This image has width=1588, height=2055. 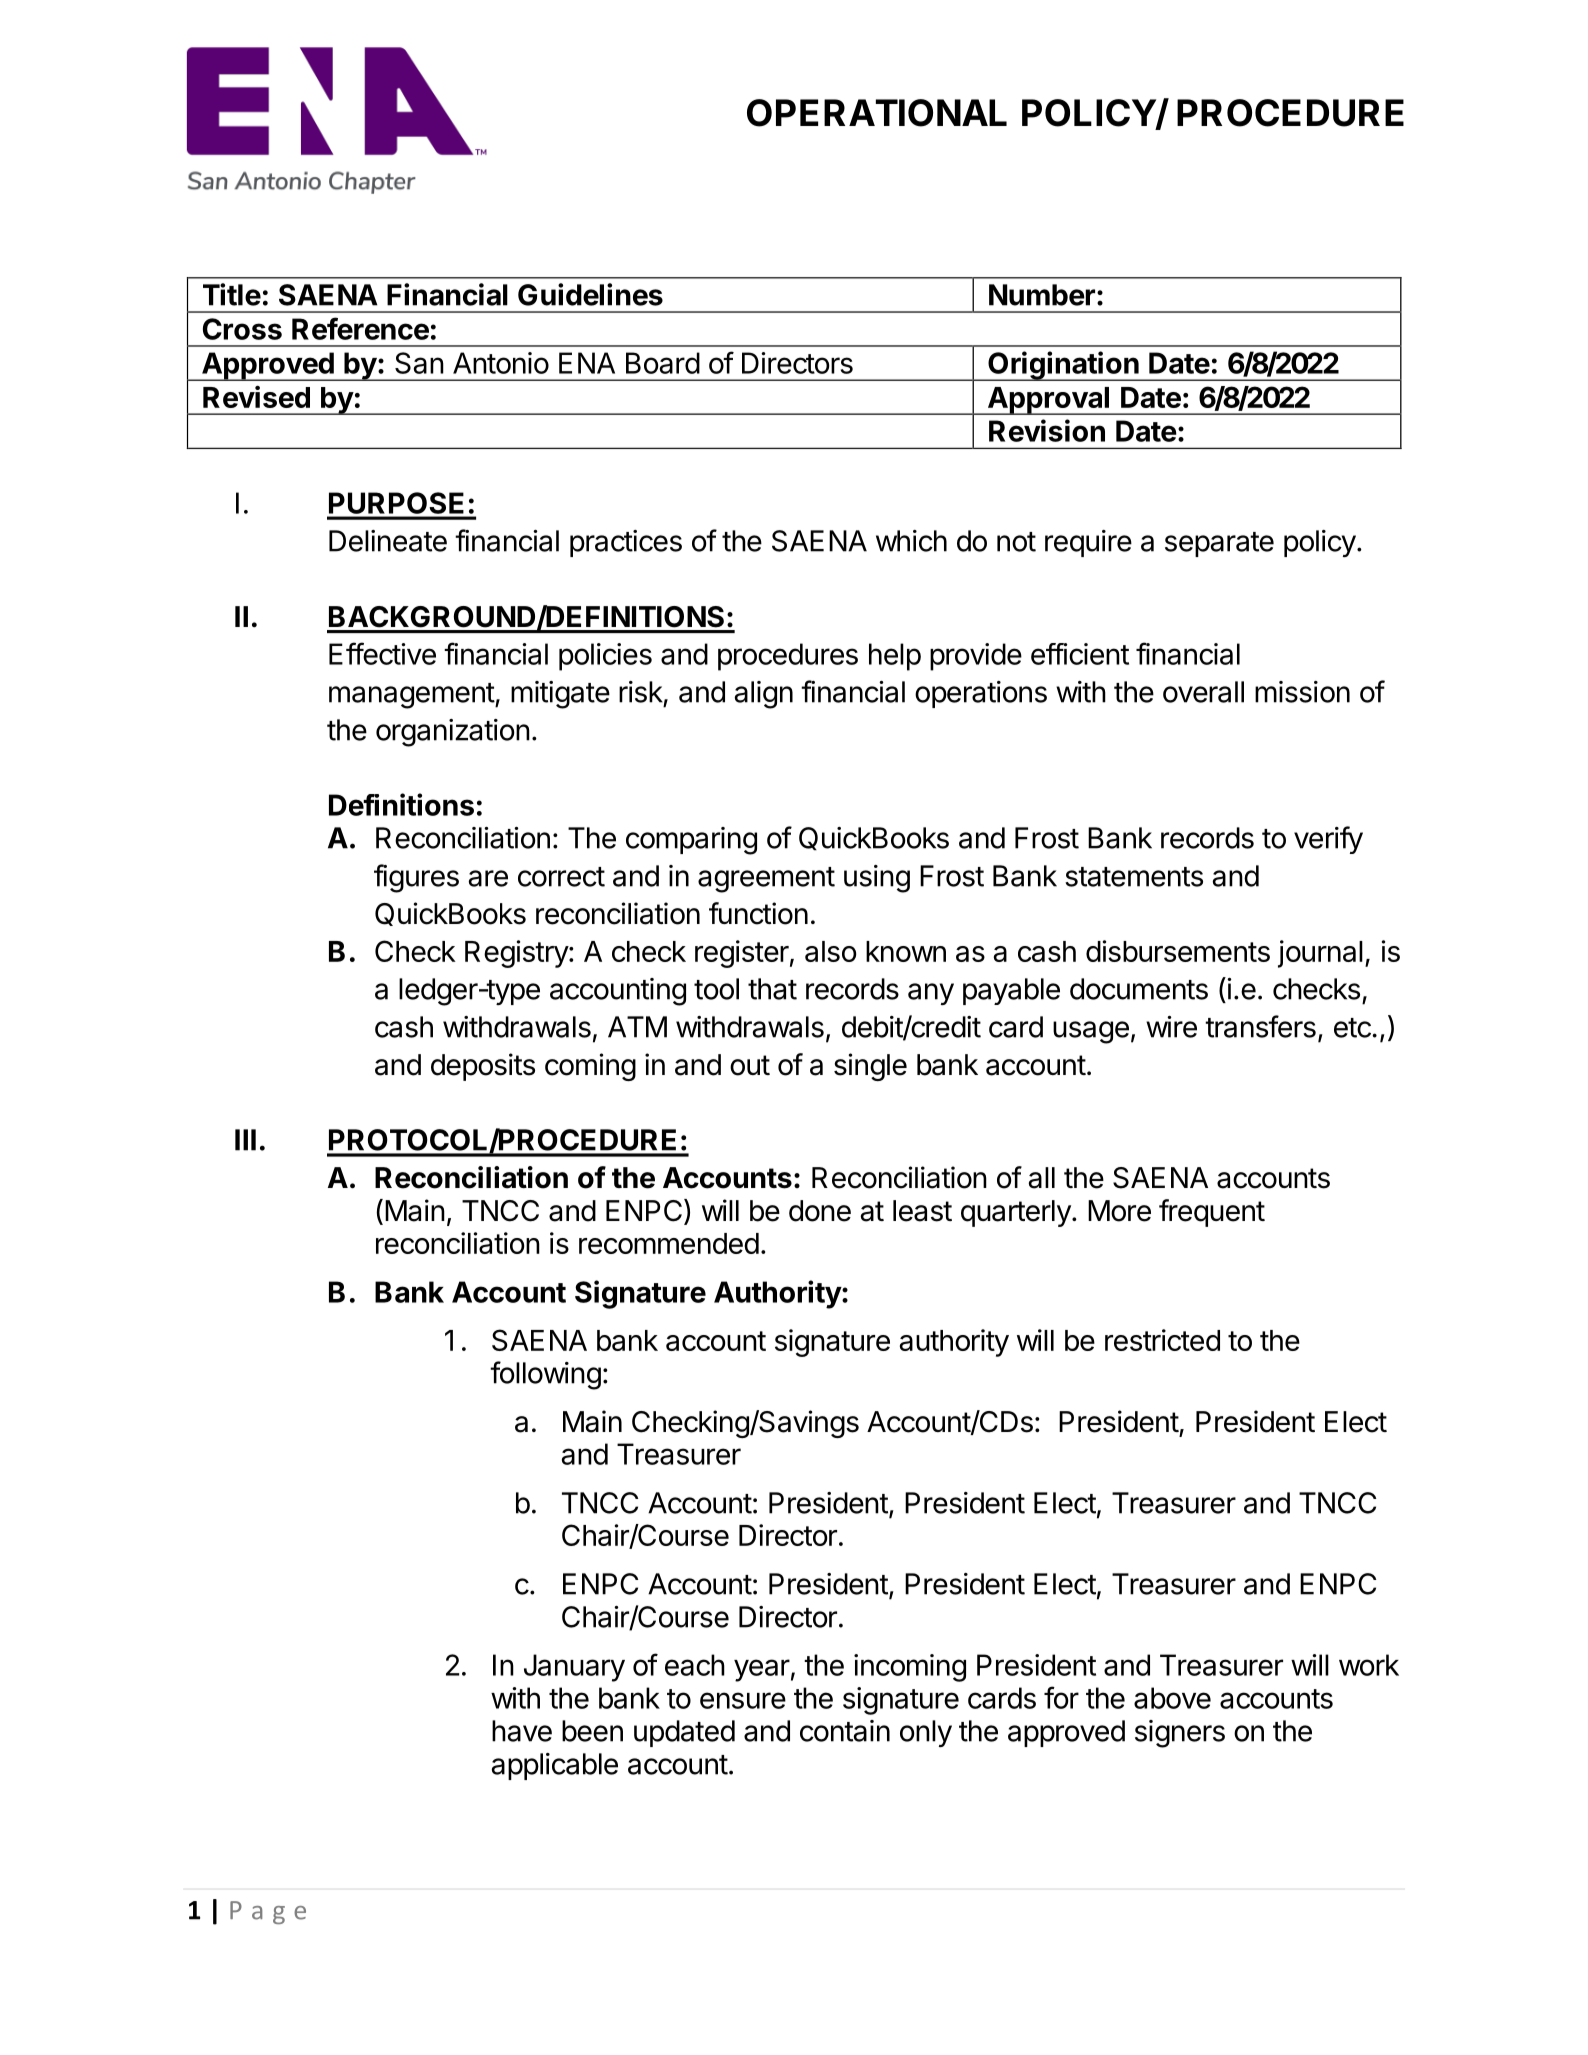 I want to click on contain, so click(x=845, y=1731).
